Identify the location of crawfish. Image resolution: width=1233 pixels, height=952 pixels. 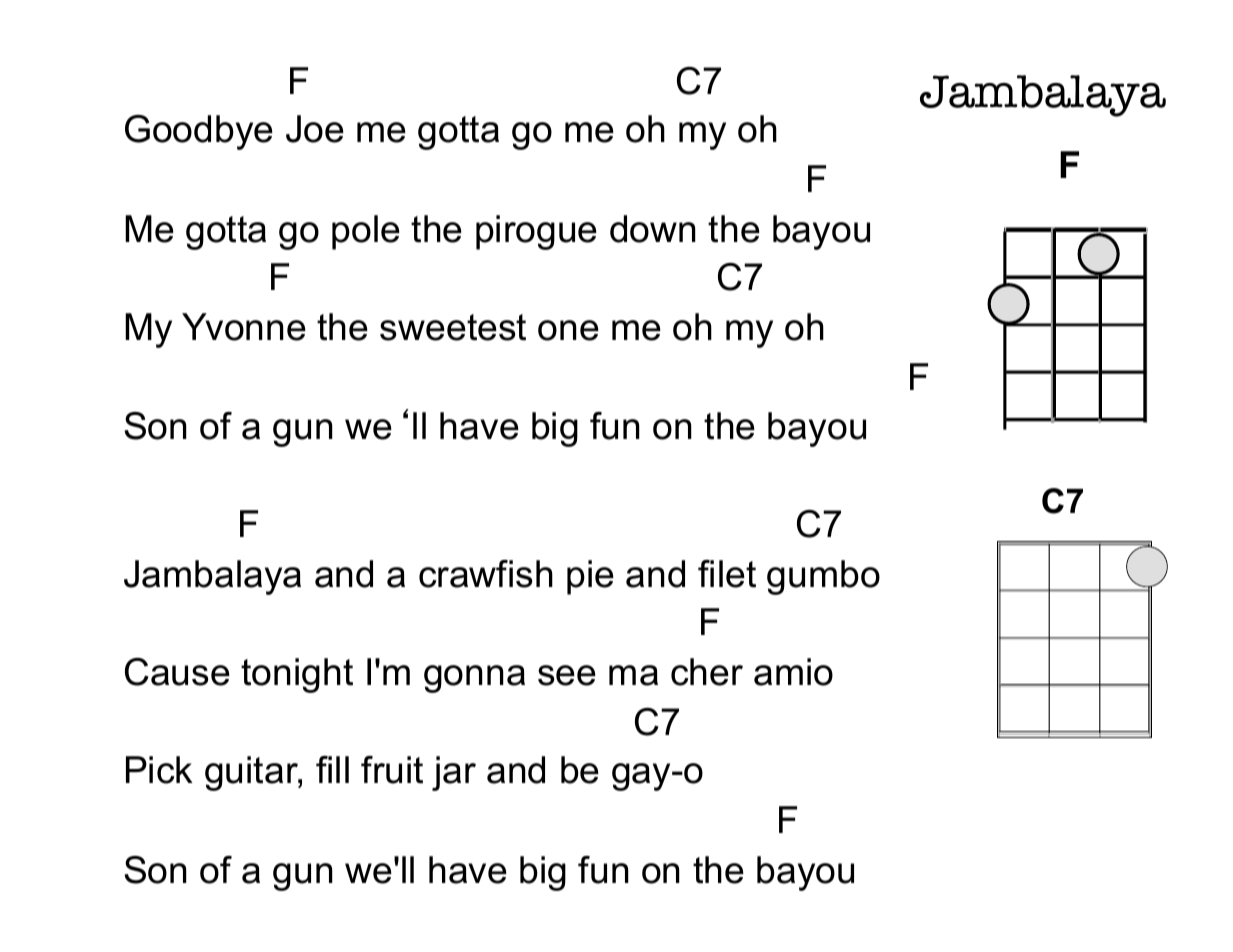
(486, 574).
